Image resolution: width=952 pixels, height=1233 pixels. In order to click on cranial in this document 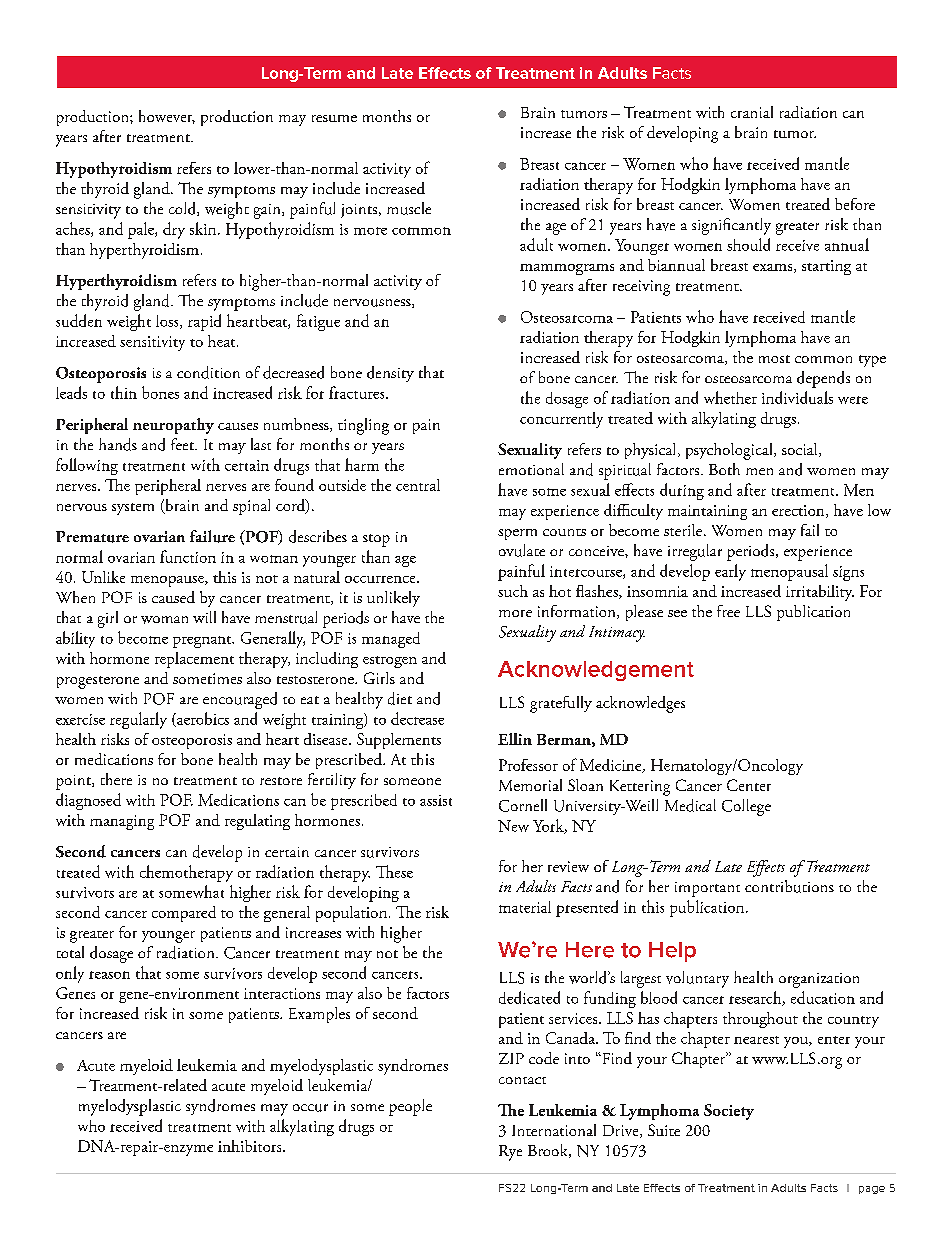, I will do `click(752, 112)`.
